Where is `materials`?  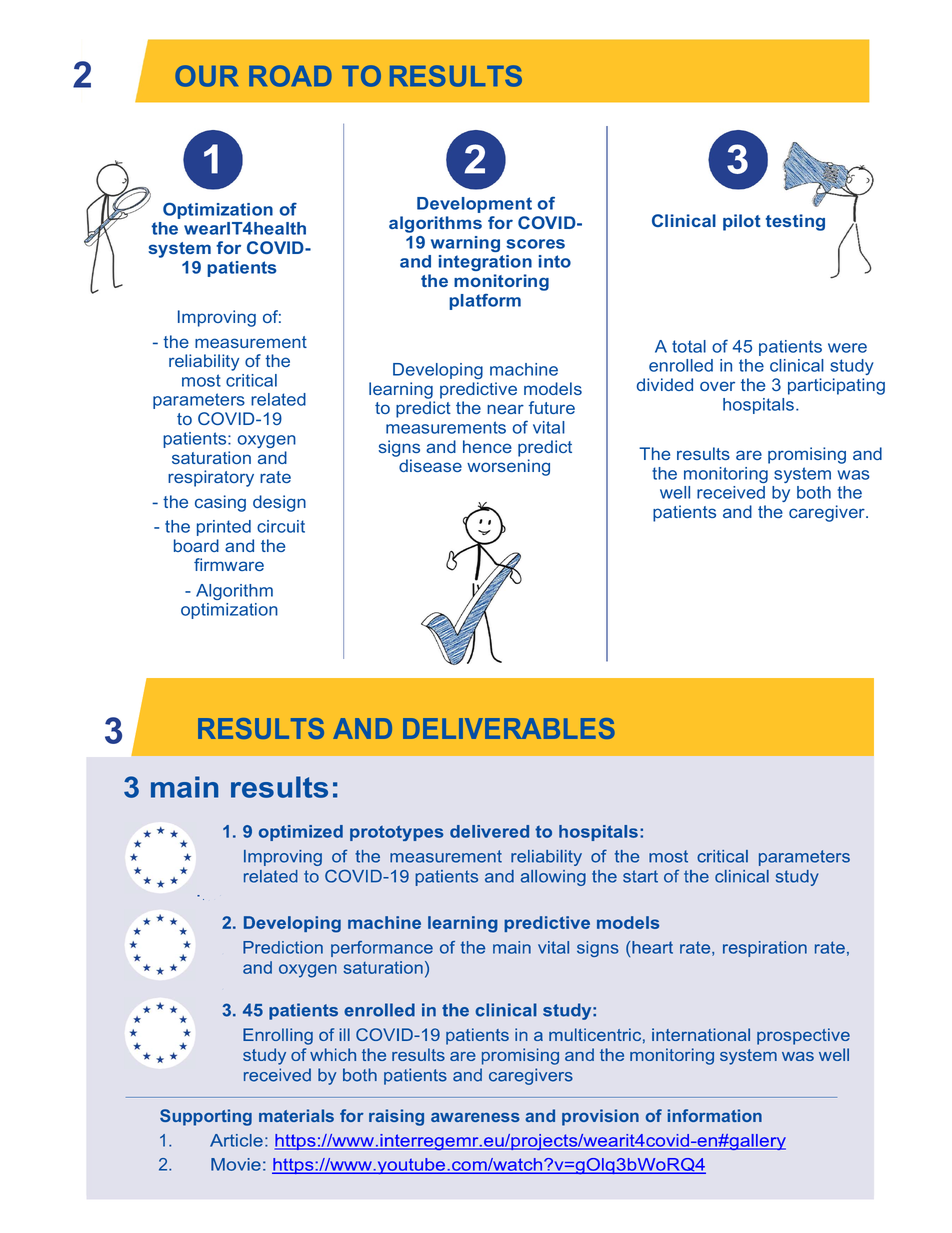 materials is located at coordinates (296, 1115).
